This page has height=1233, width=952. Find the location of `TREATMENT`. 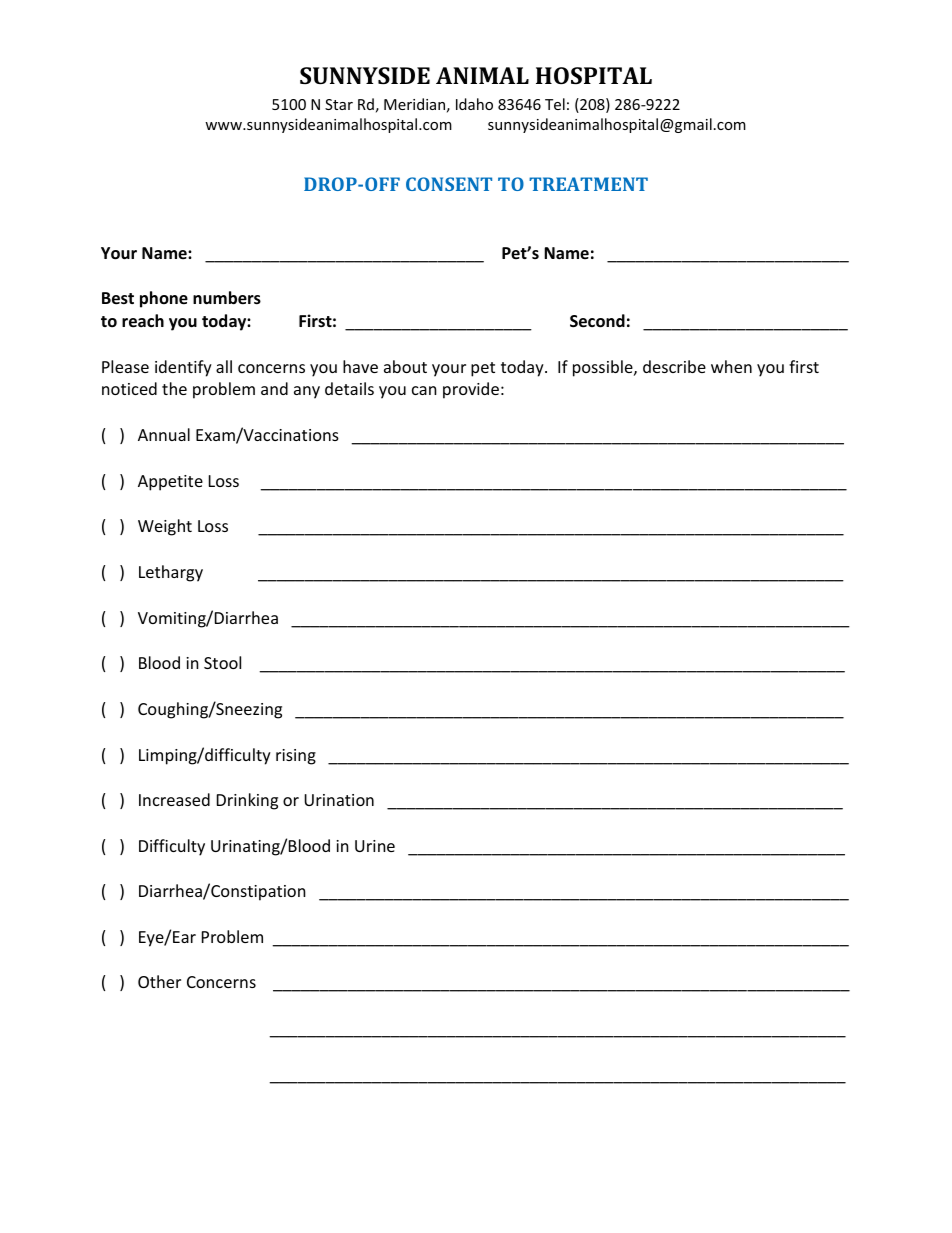

TREATMENT is located at coordinates (588, 184).
